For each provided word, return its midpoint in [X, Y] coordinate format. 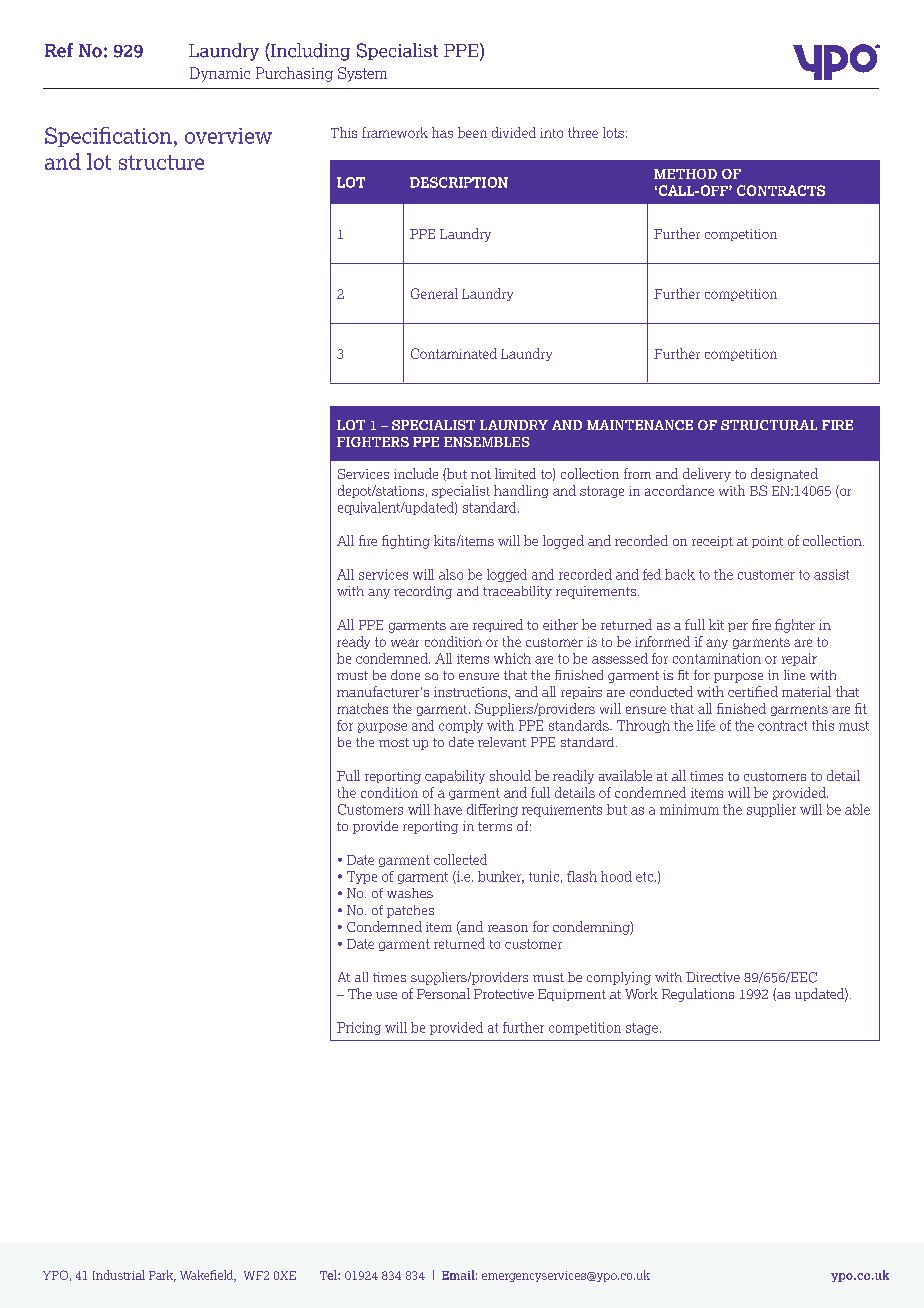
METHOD [685, 174]
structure [161, 162]
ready [353, 642]
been [472, 132]
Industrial [119, 1275]
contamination [717, 658]
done [405, 675]
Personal [443, 993]
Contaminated [454, 353]
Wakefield [208, 1276]
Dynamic [220, 74]
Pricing [359, 1028]
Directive [713, 977]
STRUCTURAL [769, 425]
